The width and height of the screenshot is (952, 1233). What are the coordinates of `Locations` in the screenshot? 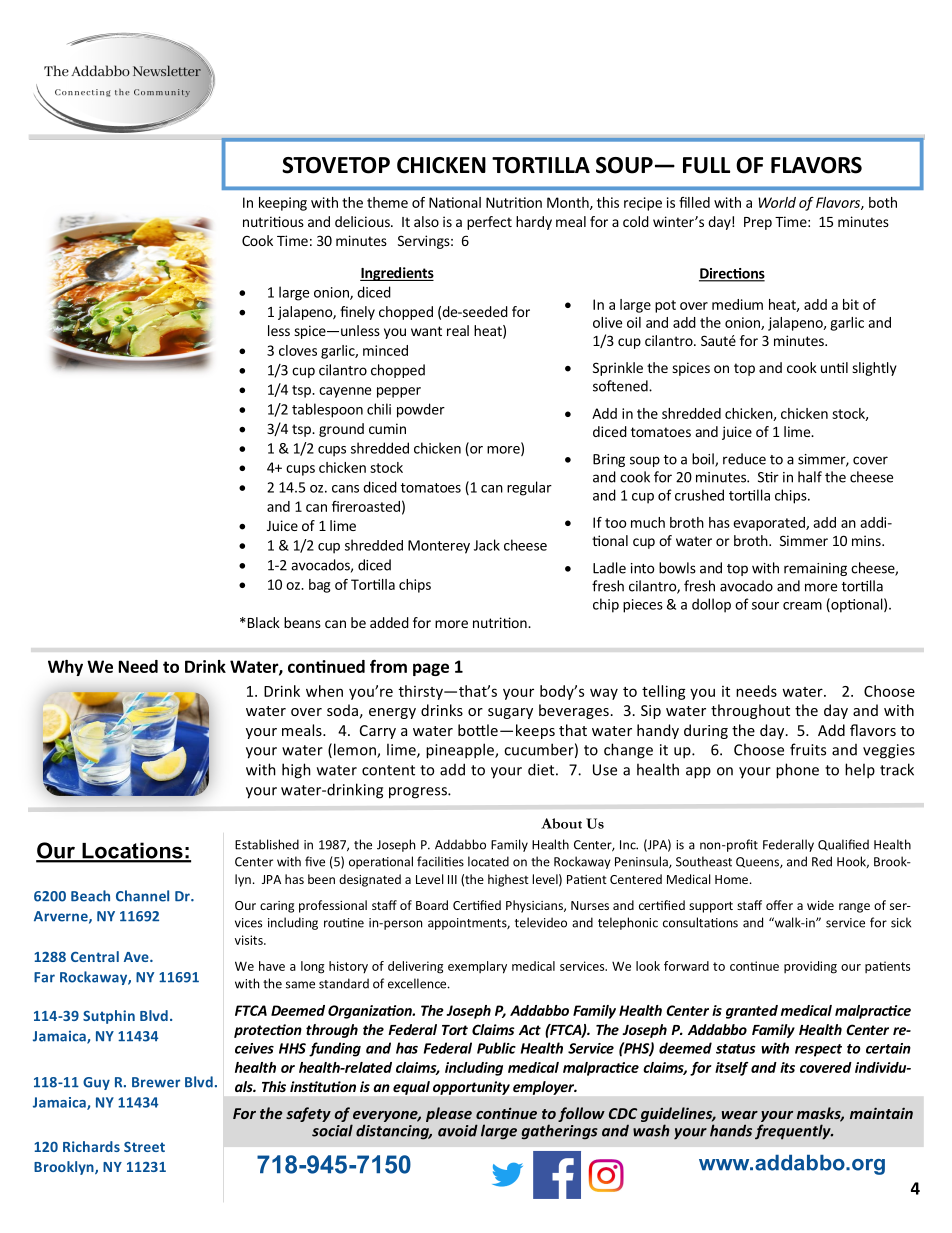 It's located at (132, 852).
